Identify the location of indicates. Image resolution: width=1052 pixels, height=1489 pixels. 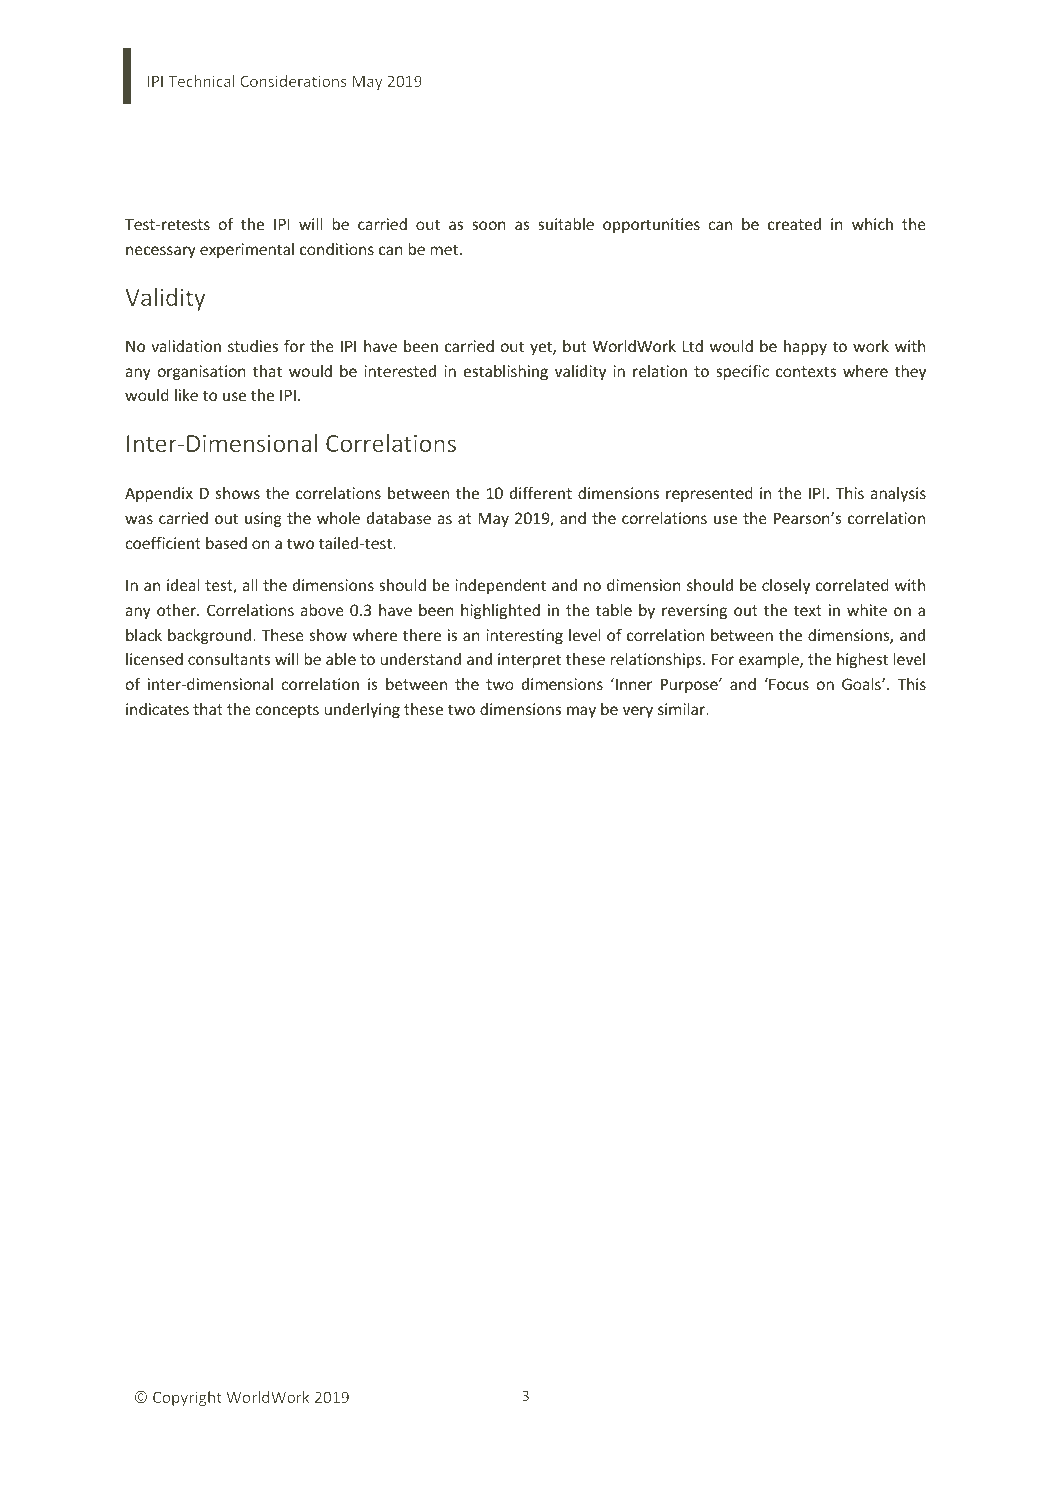
(157, 709).
